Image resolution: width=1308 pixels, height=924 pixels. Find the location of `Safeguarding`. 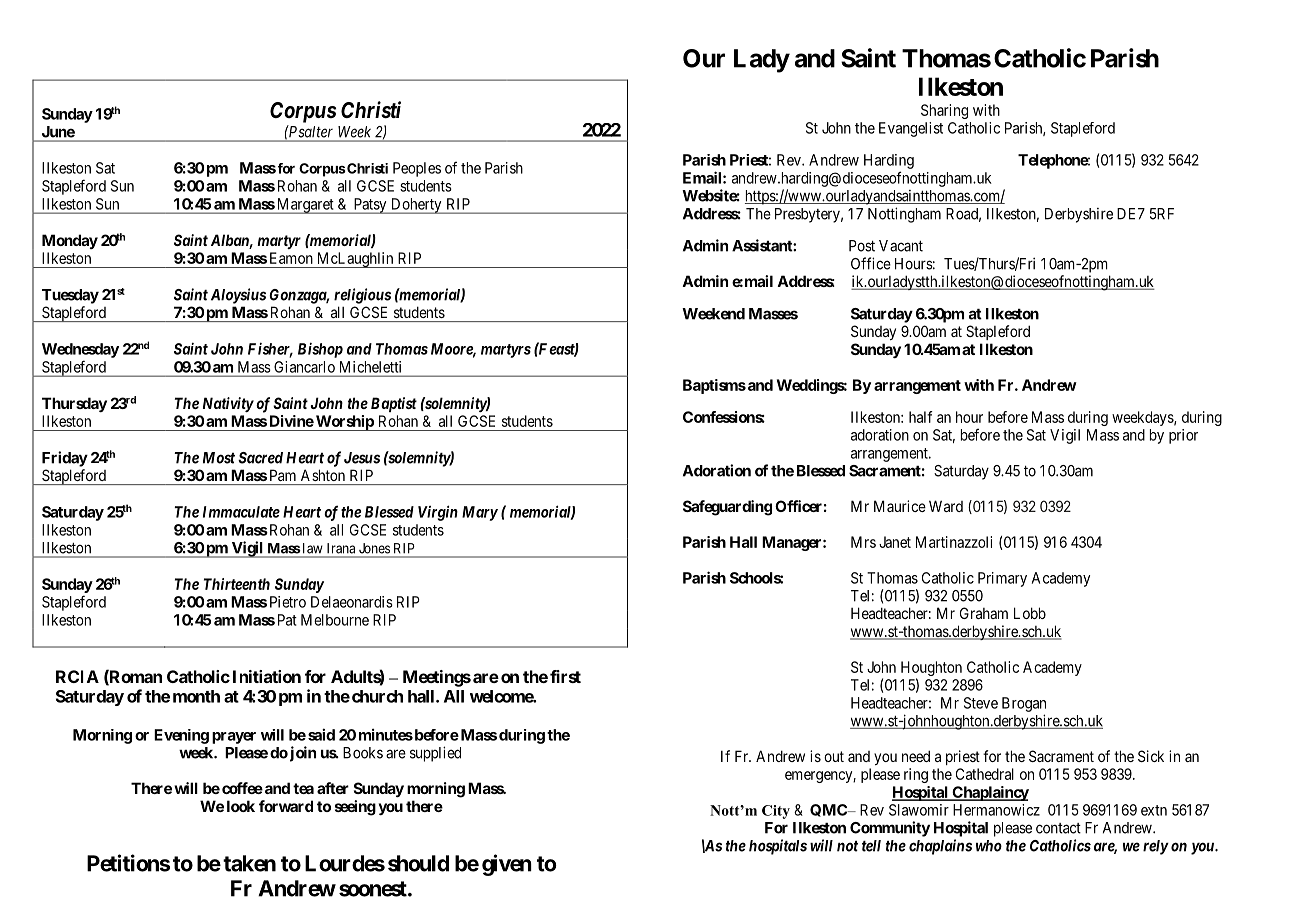

Safeguarding is located at coordinates (727, 508).
